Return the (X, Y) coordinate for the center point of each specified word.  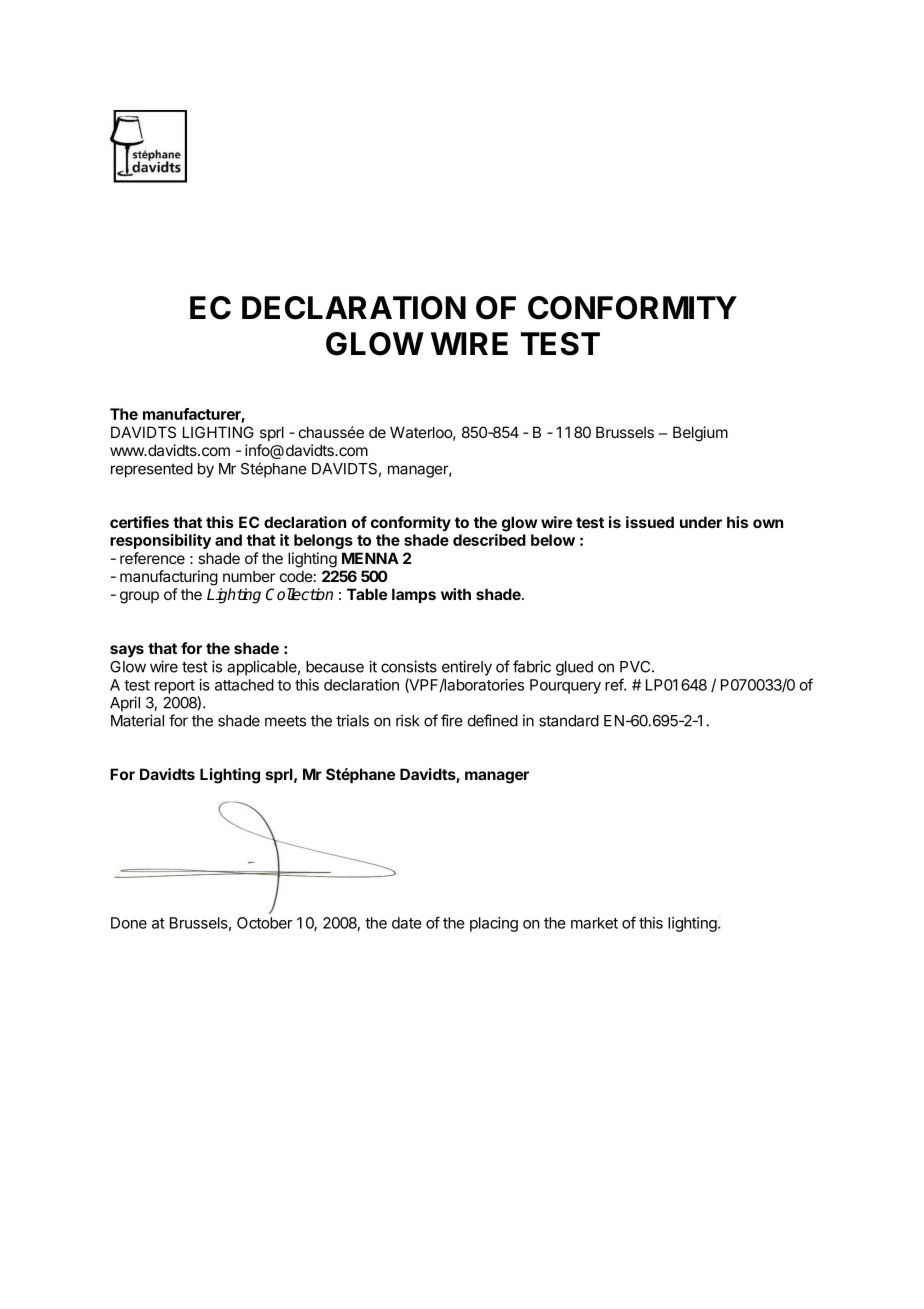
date (407, 923)
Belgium (700, 434)
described (489, 540)
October (265, 923)
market (594, 923)
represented (152, 470)
